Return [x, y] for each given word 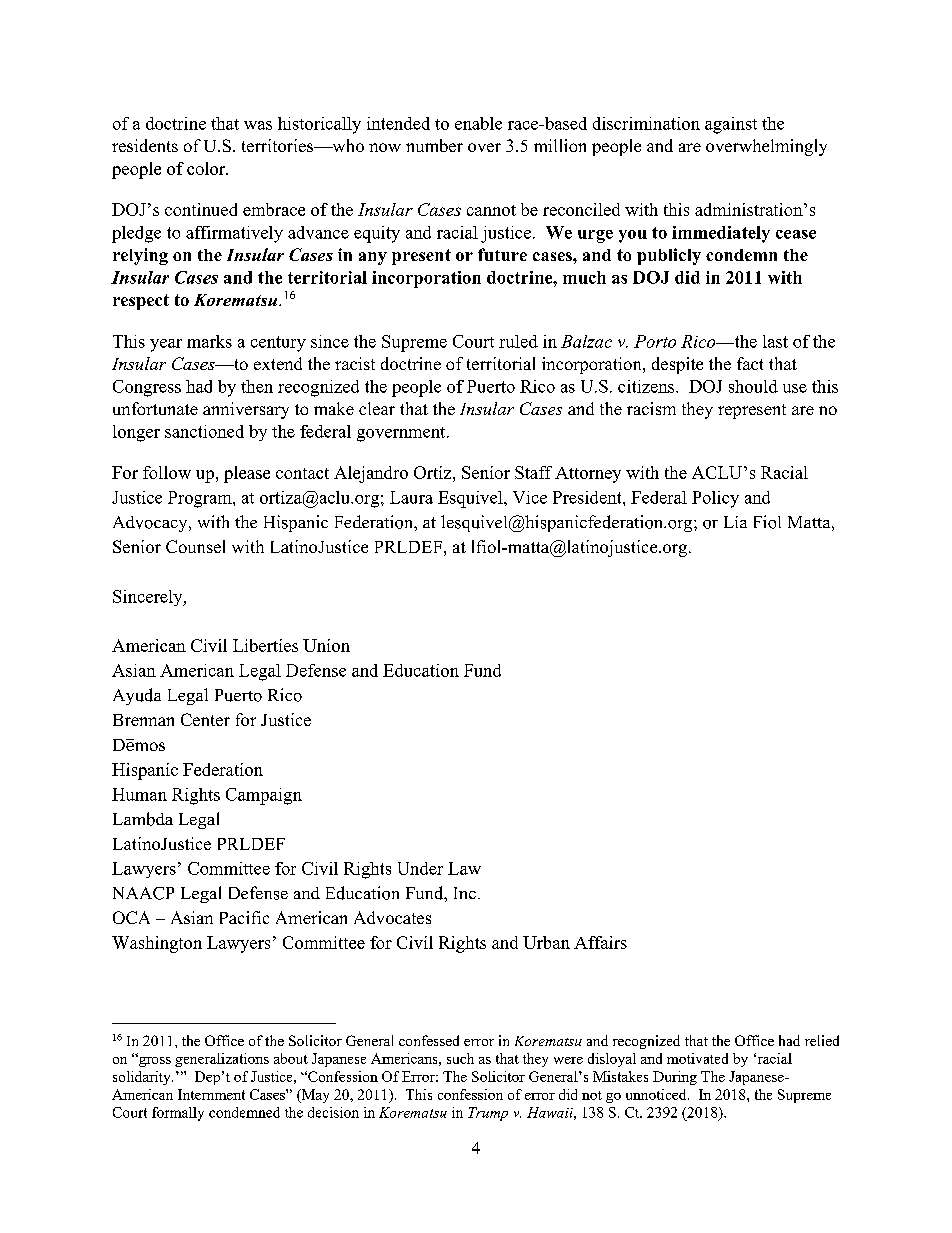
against [731, 125]
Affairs [600, 942]
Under [420, 868]
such [460, 1058]
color [207, 168]
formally [178, 1114]
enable [478, 123]
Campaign [264, 796]
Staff [533, 472]
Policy [715, 499]
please [247, 474]
